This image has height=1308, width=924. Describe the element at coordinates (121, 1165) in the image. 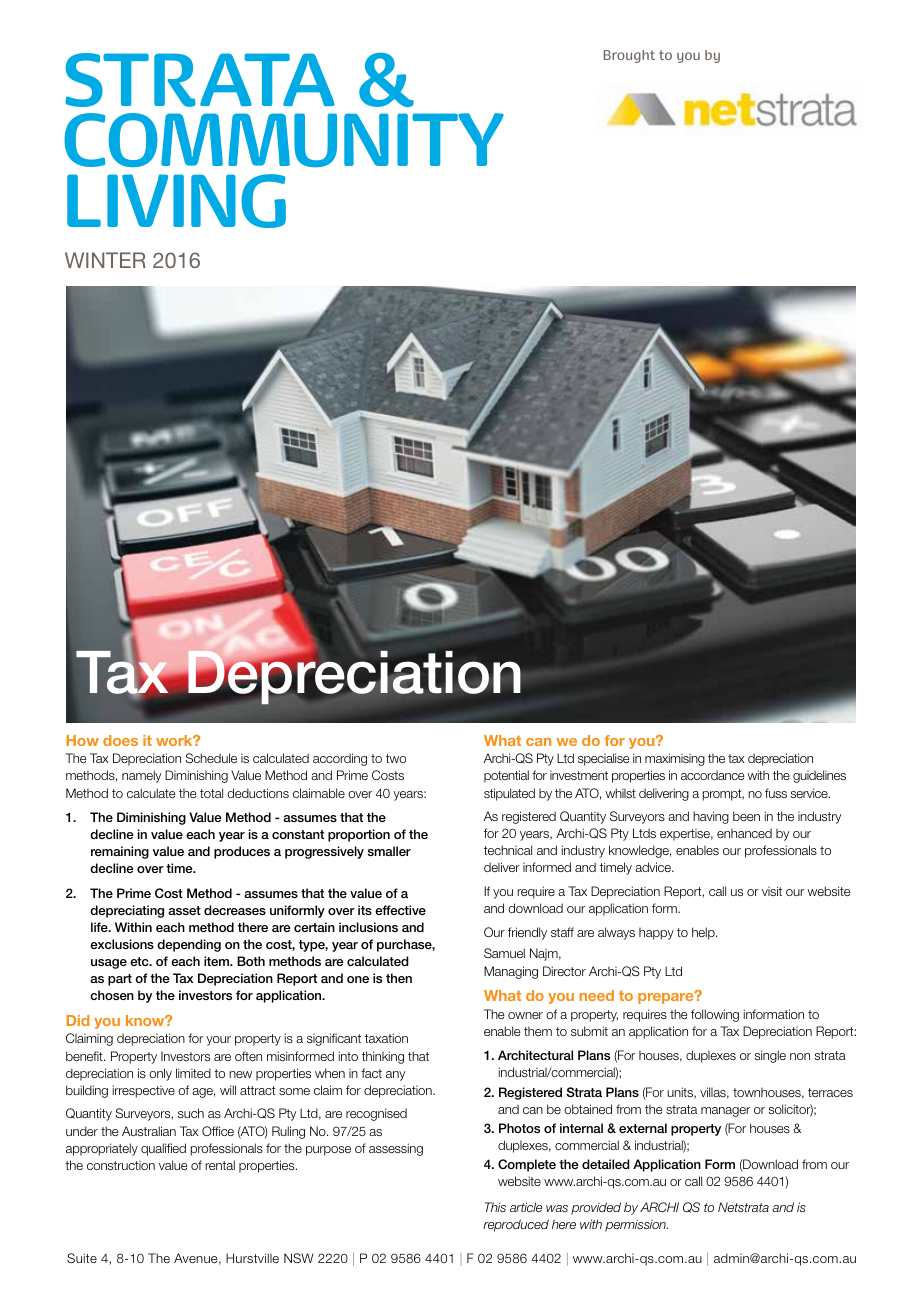

I see `construction` at that location.
